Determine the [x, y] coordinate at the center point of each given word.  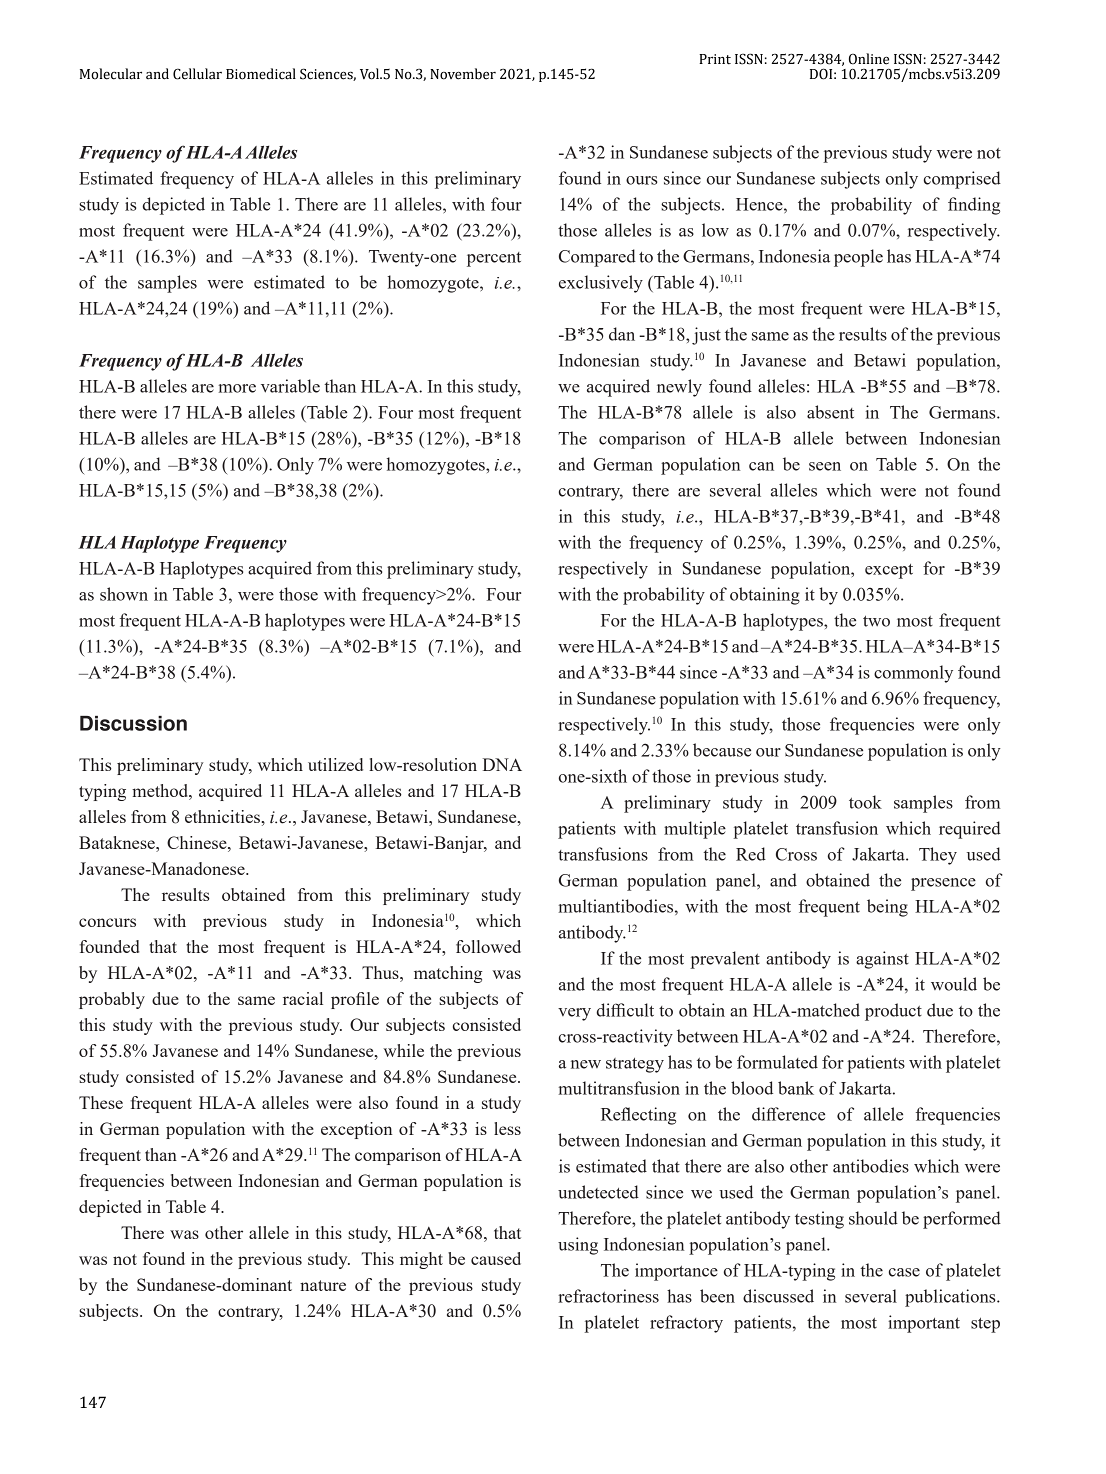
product [893, 1012]
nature [323, 1285]
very [574, 1014]
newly [679, 388]
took [865, 802]
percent [494, 259]
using [578, 1246]
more [237, 388]
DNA [502, 764]
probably [112, 1000]
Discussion [133, 723]
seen [825, 466]
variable [290, 386]
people [858, 258]
